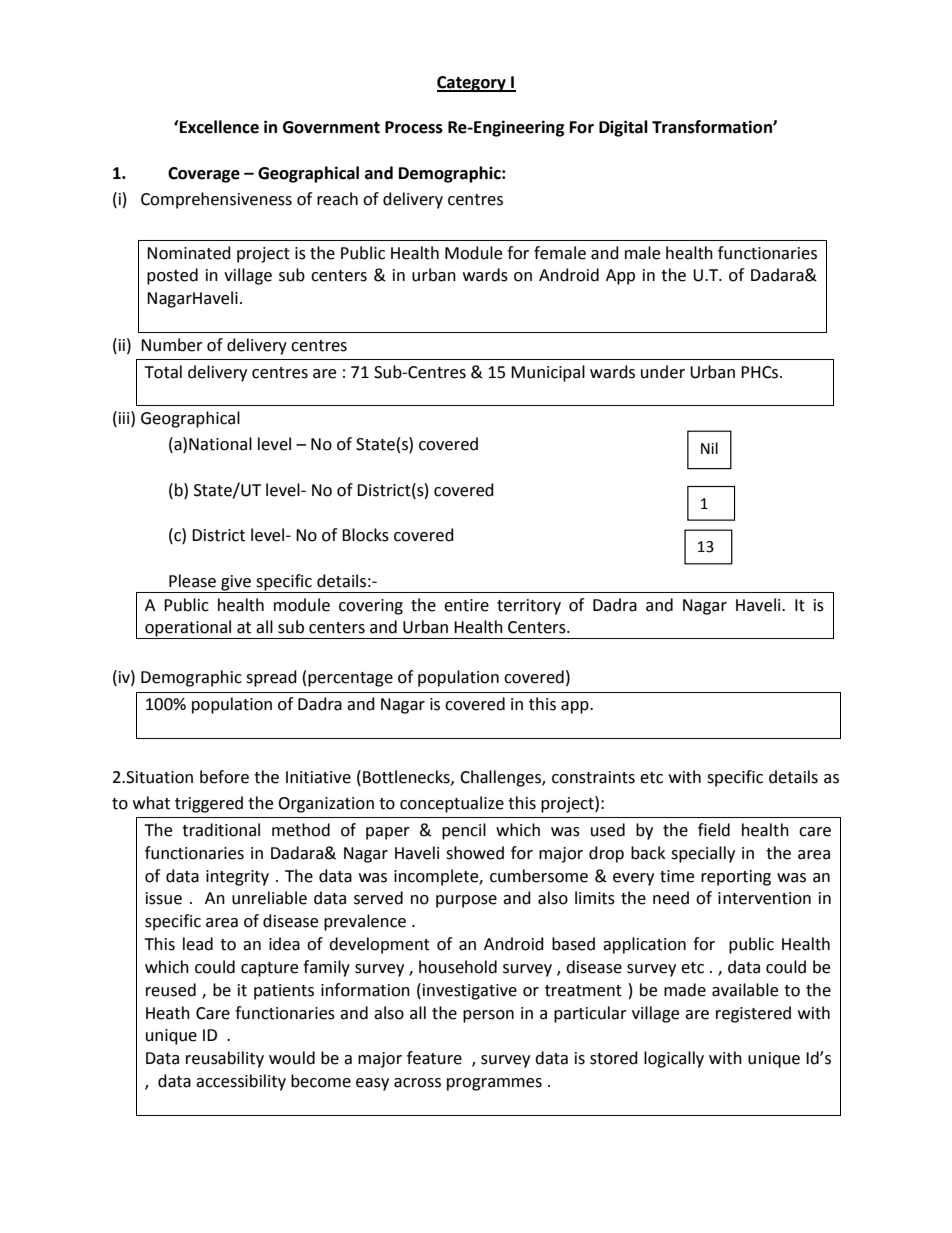 This screenshot has height=1233, width=952. What do you see at coordinates (414, 127) in the screenshot?
I see `Process` at bounding box center [414, 127].
